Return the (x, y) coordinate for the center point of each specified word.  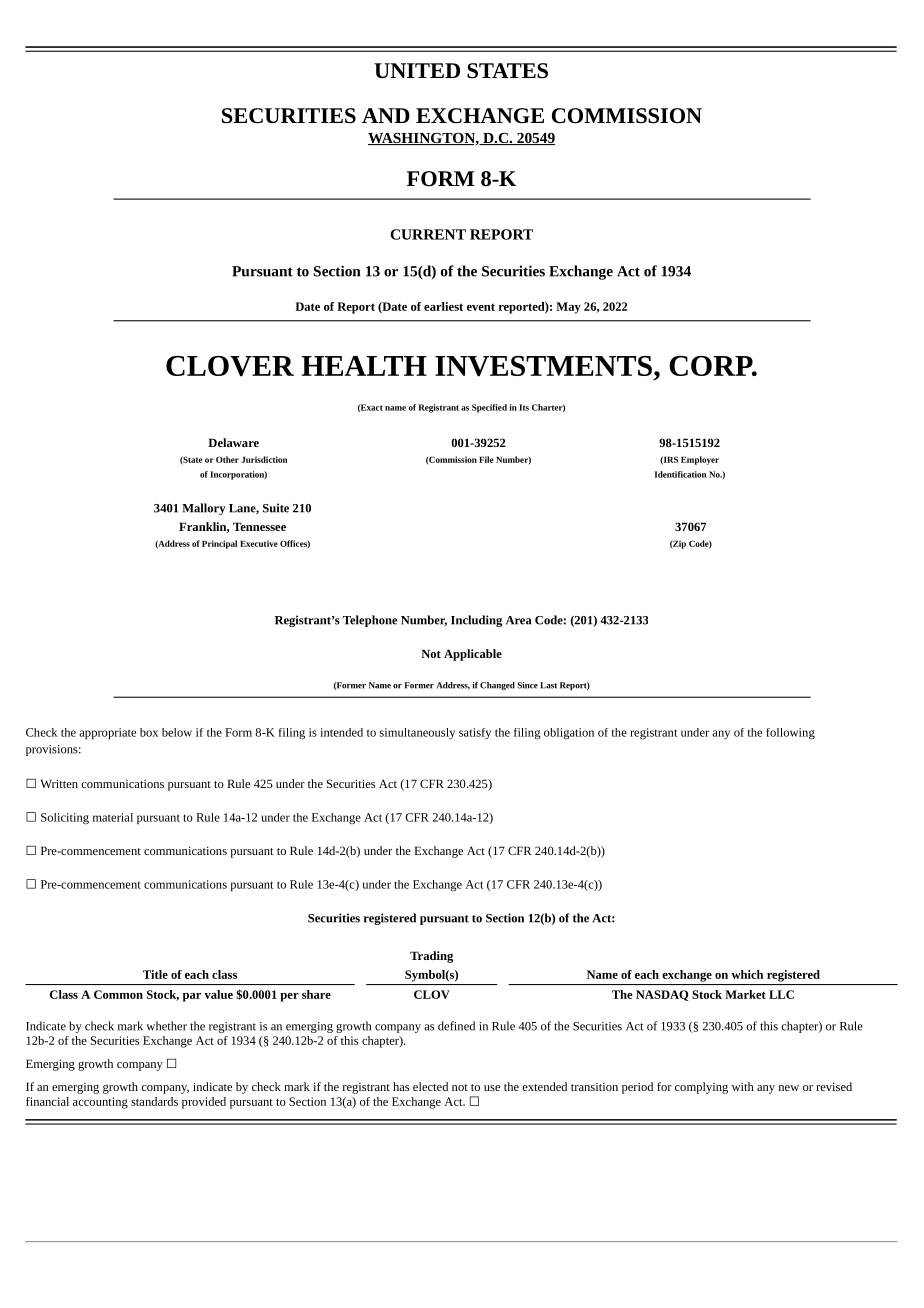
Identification (680, 474)
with (743, 1086)
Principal (219, 544)
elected (430, 1086)
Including (476, 621)
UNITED (417, 70)
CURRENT (428, 234)
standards (154, 1101)
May (568, 308)
